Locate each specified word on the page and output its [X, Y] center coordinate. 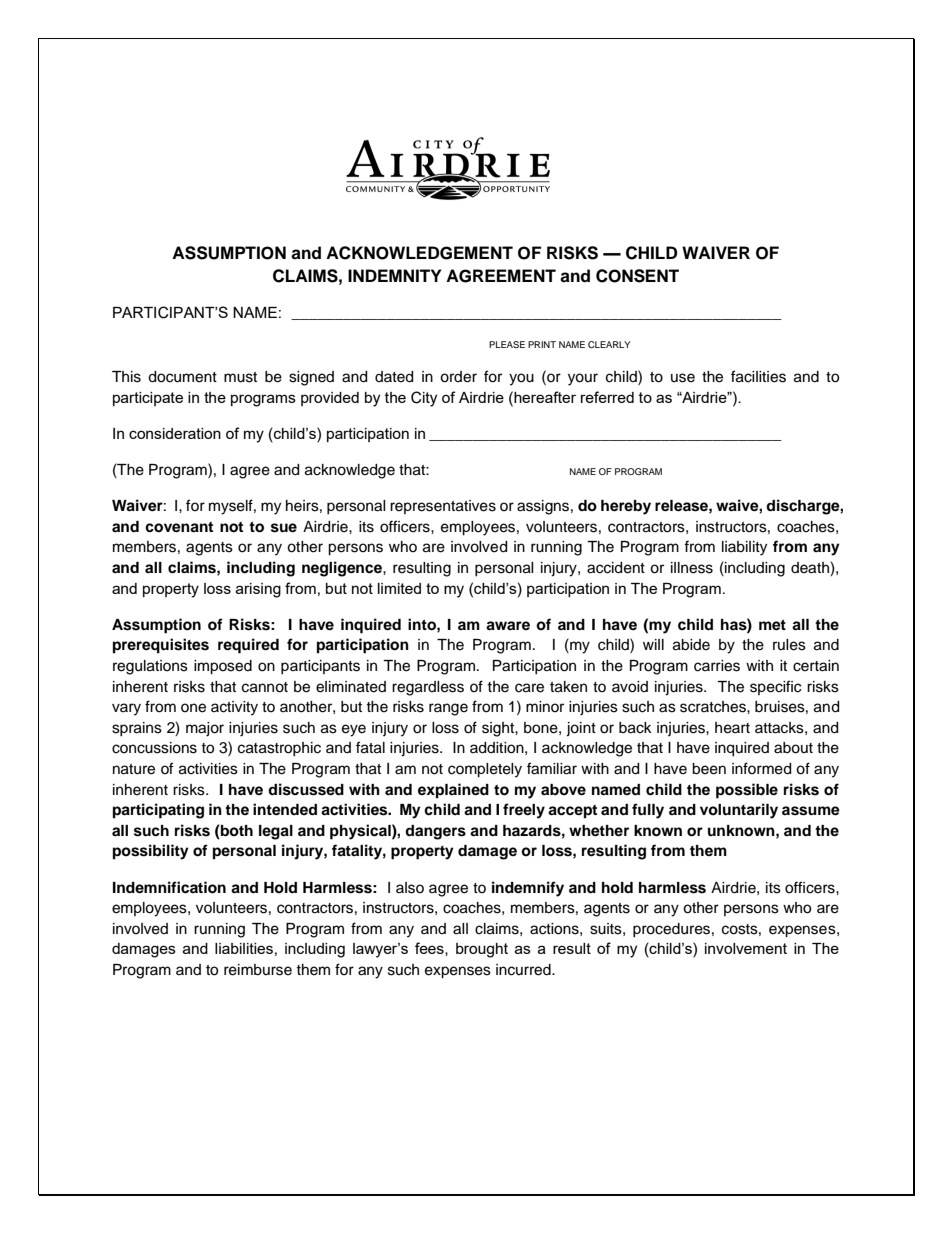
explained [453, 791]
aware [508, 626]
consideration [175, 433]
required [248, 646]
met [772, 625]
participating [158, 811]
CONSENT [637, 276]
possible [747, 791]
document [182, 377]
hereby [626, 507]
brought [482, 950]
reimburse [258, 970]
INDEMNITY [395, 275]
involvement [746, 948]
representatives [443, 507]
